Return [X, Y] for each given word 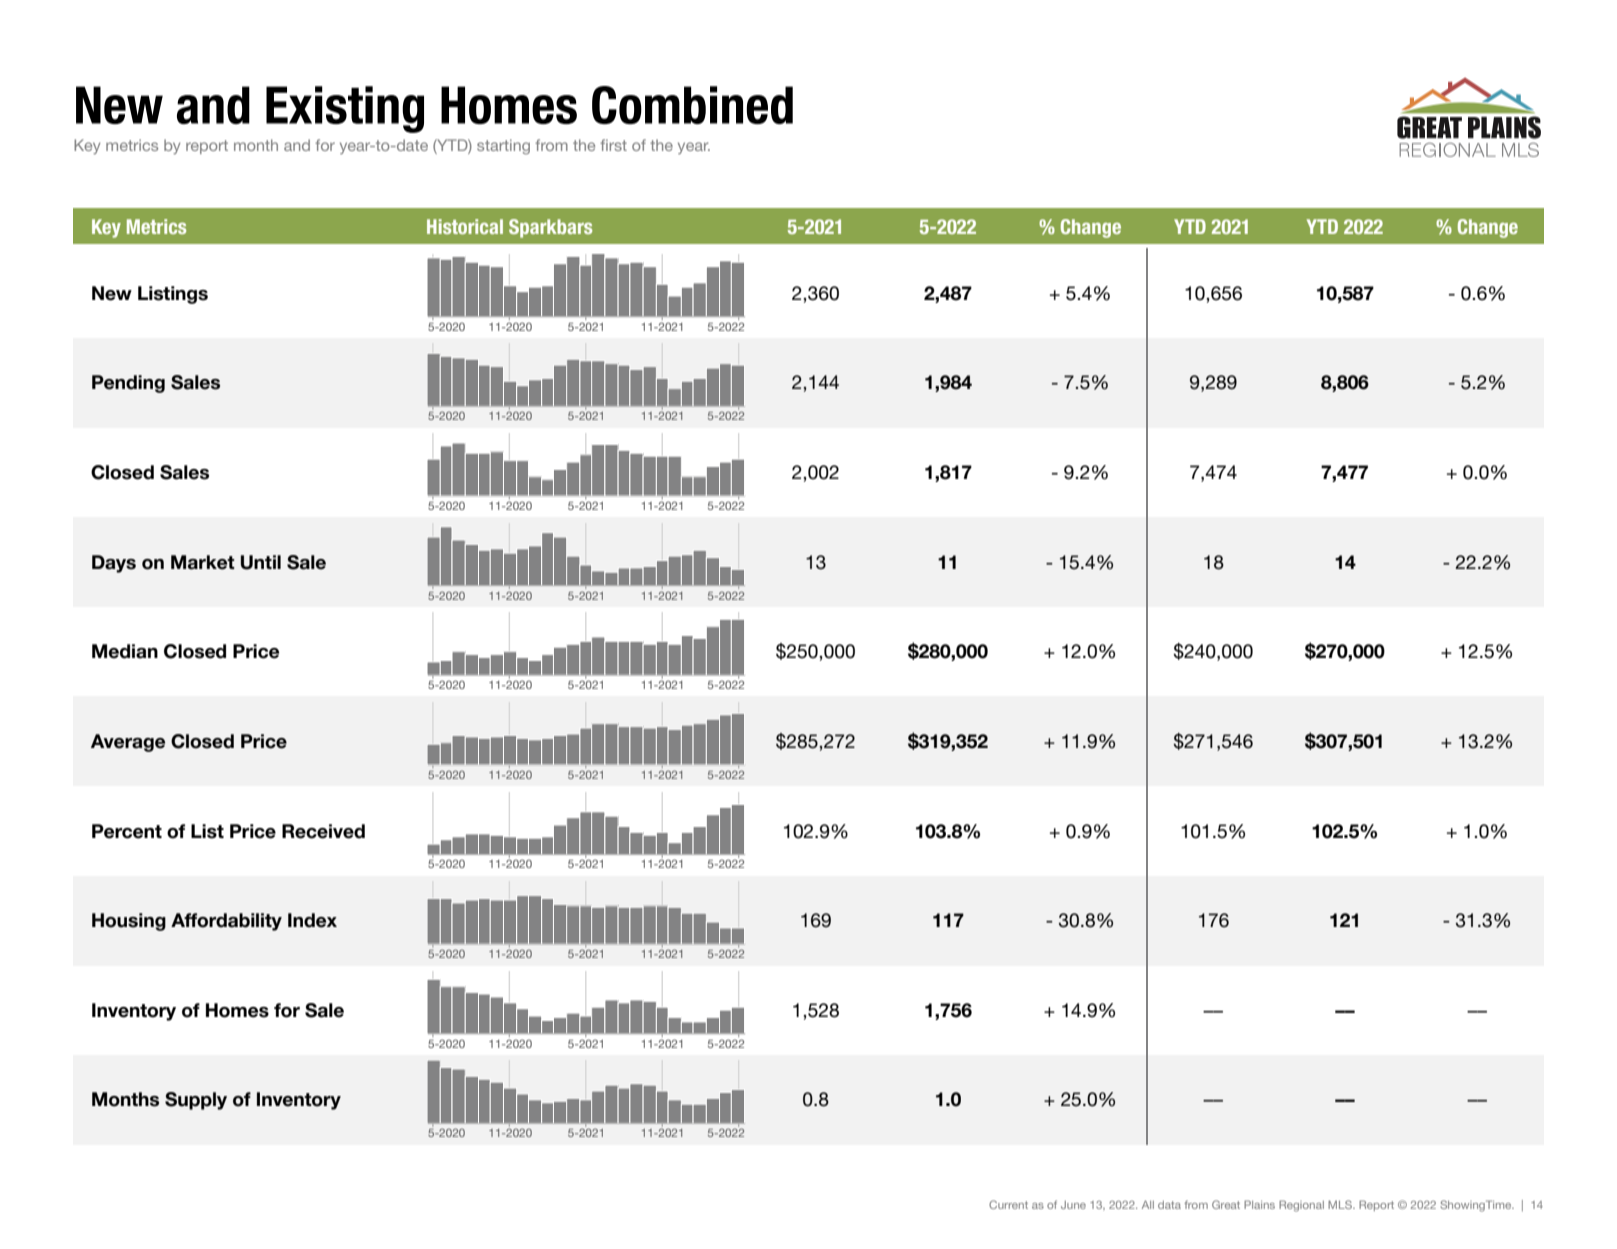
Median [125, 651]
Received [323, 831]
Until [261, 562]
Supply [196, 1101]
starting [503, 147]
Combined [692, 105]
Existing [345, 109]
